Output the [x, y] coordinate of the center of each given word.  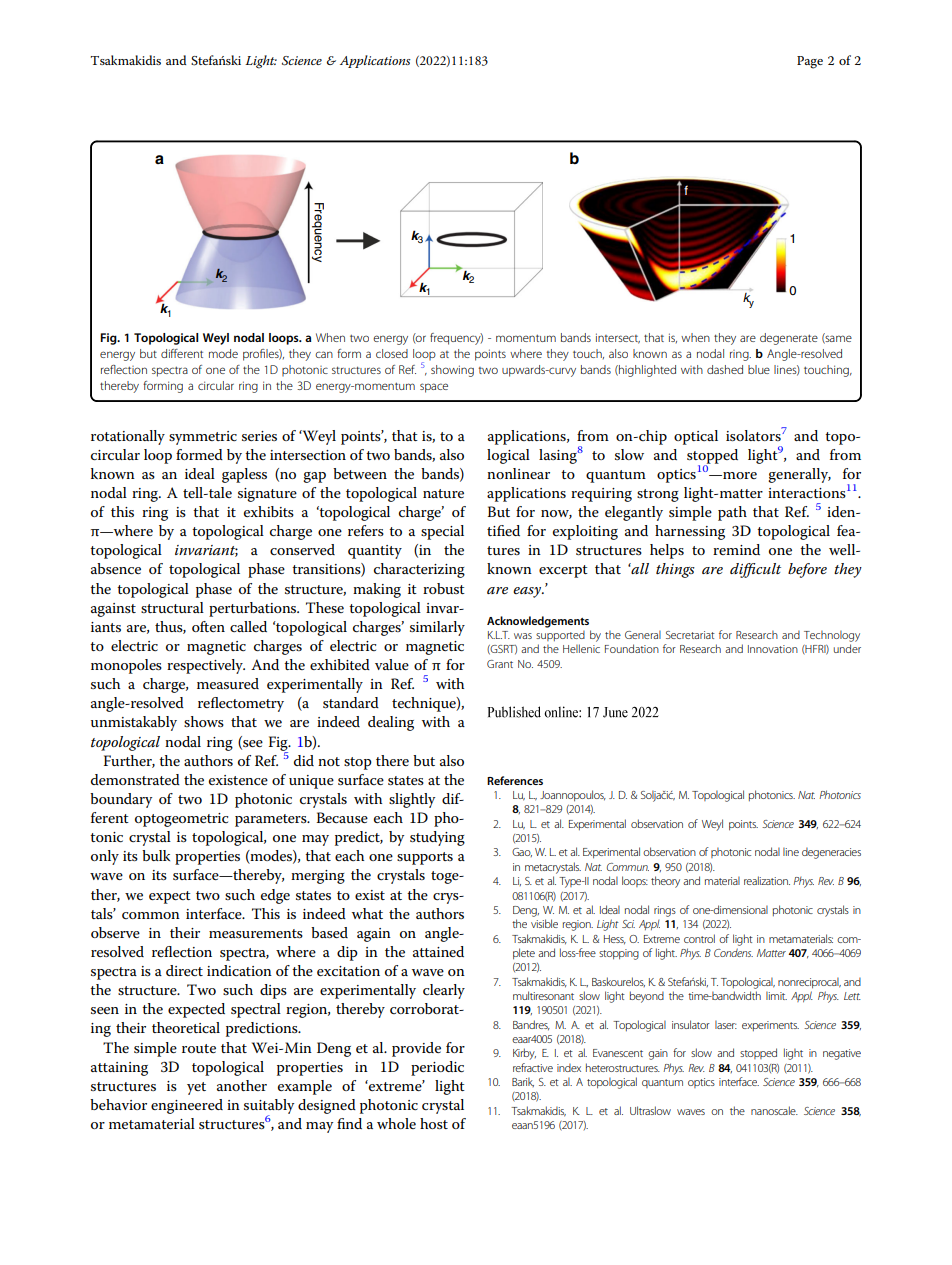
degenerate [789, 339]
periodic [437, 1068]
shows [204, 721]
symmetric [203, 438]
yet [196, 1088]
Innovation [773, 649]
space [434, 388]
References [515, 780]
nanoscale [774, 1110]
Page [810, 62]
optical [696, 437]
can [324, 354]
